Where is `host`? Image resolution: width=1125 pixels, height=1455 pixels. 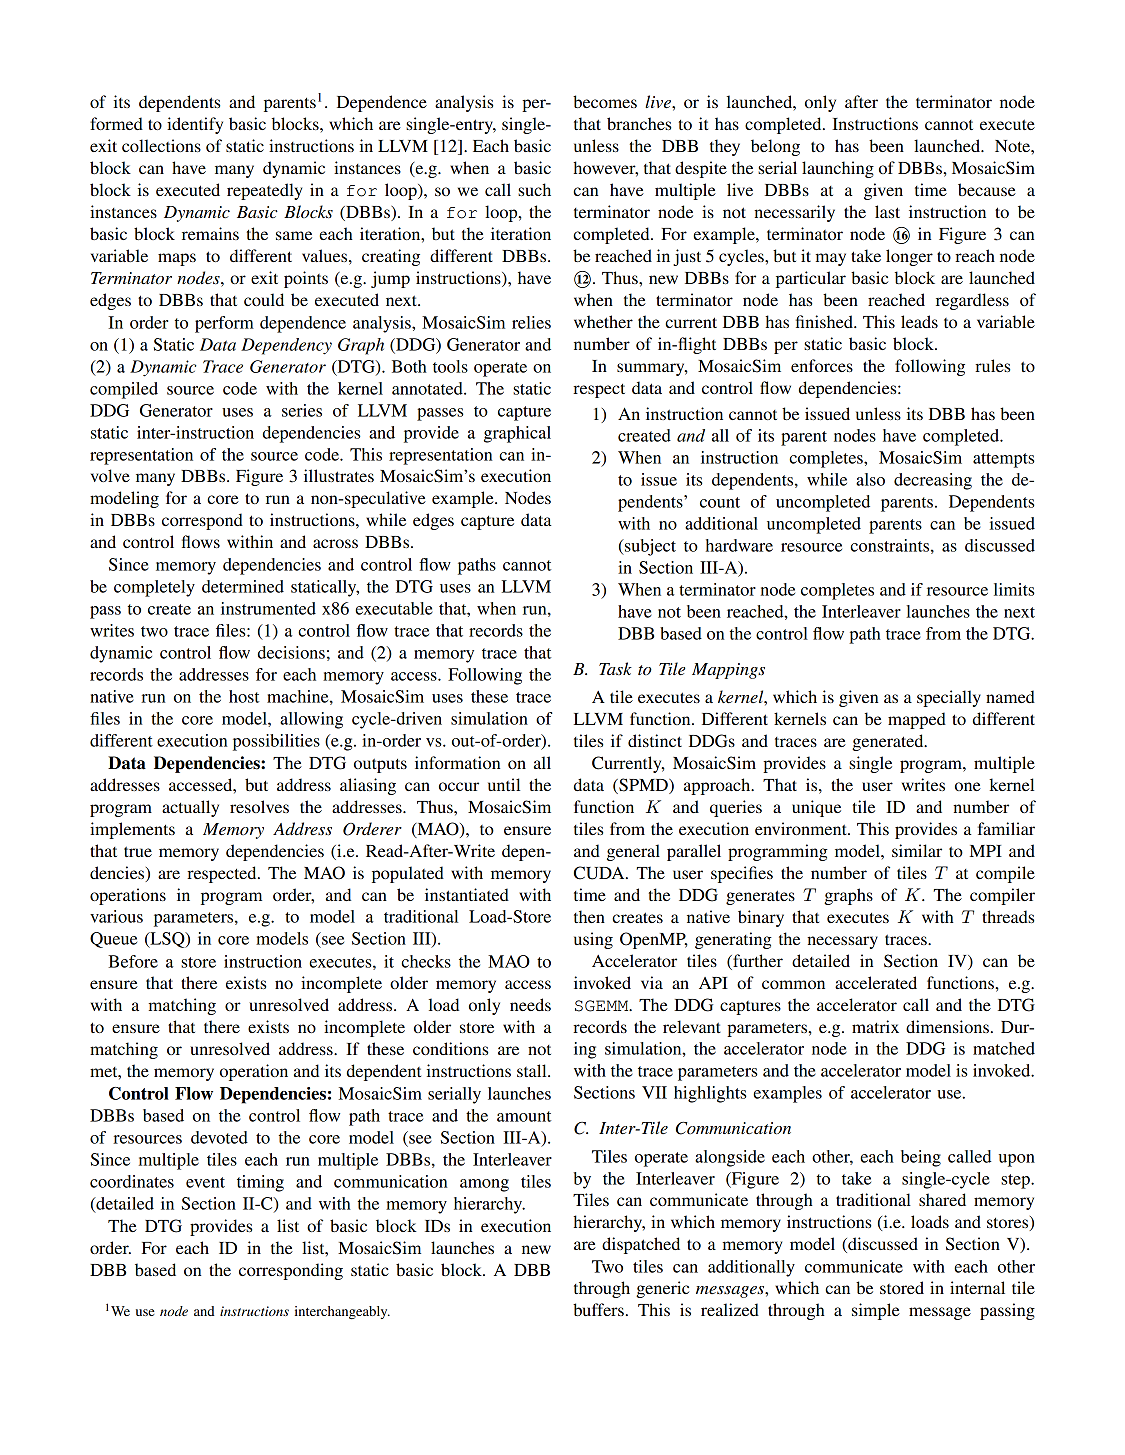 host is located at coordinates (244, 696).
